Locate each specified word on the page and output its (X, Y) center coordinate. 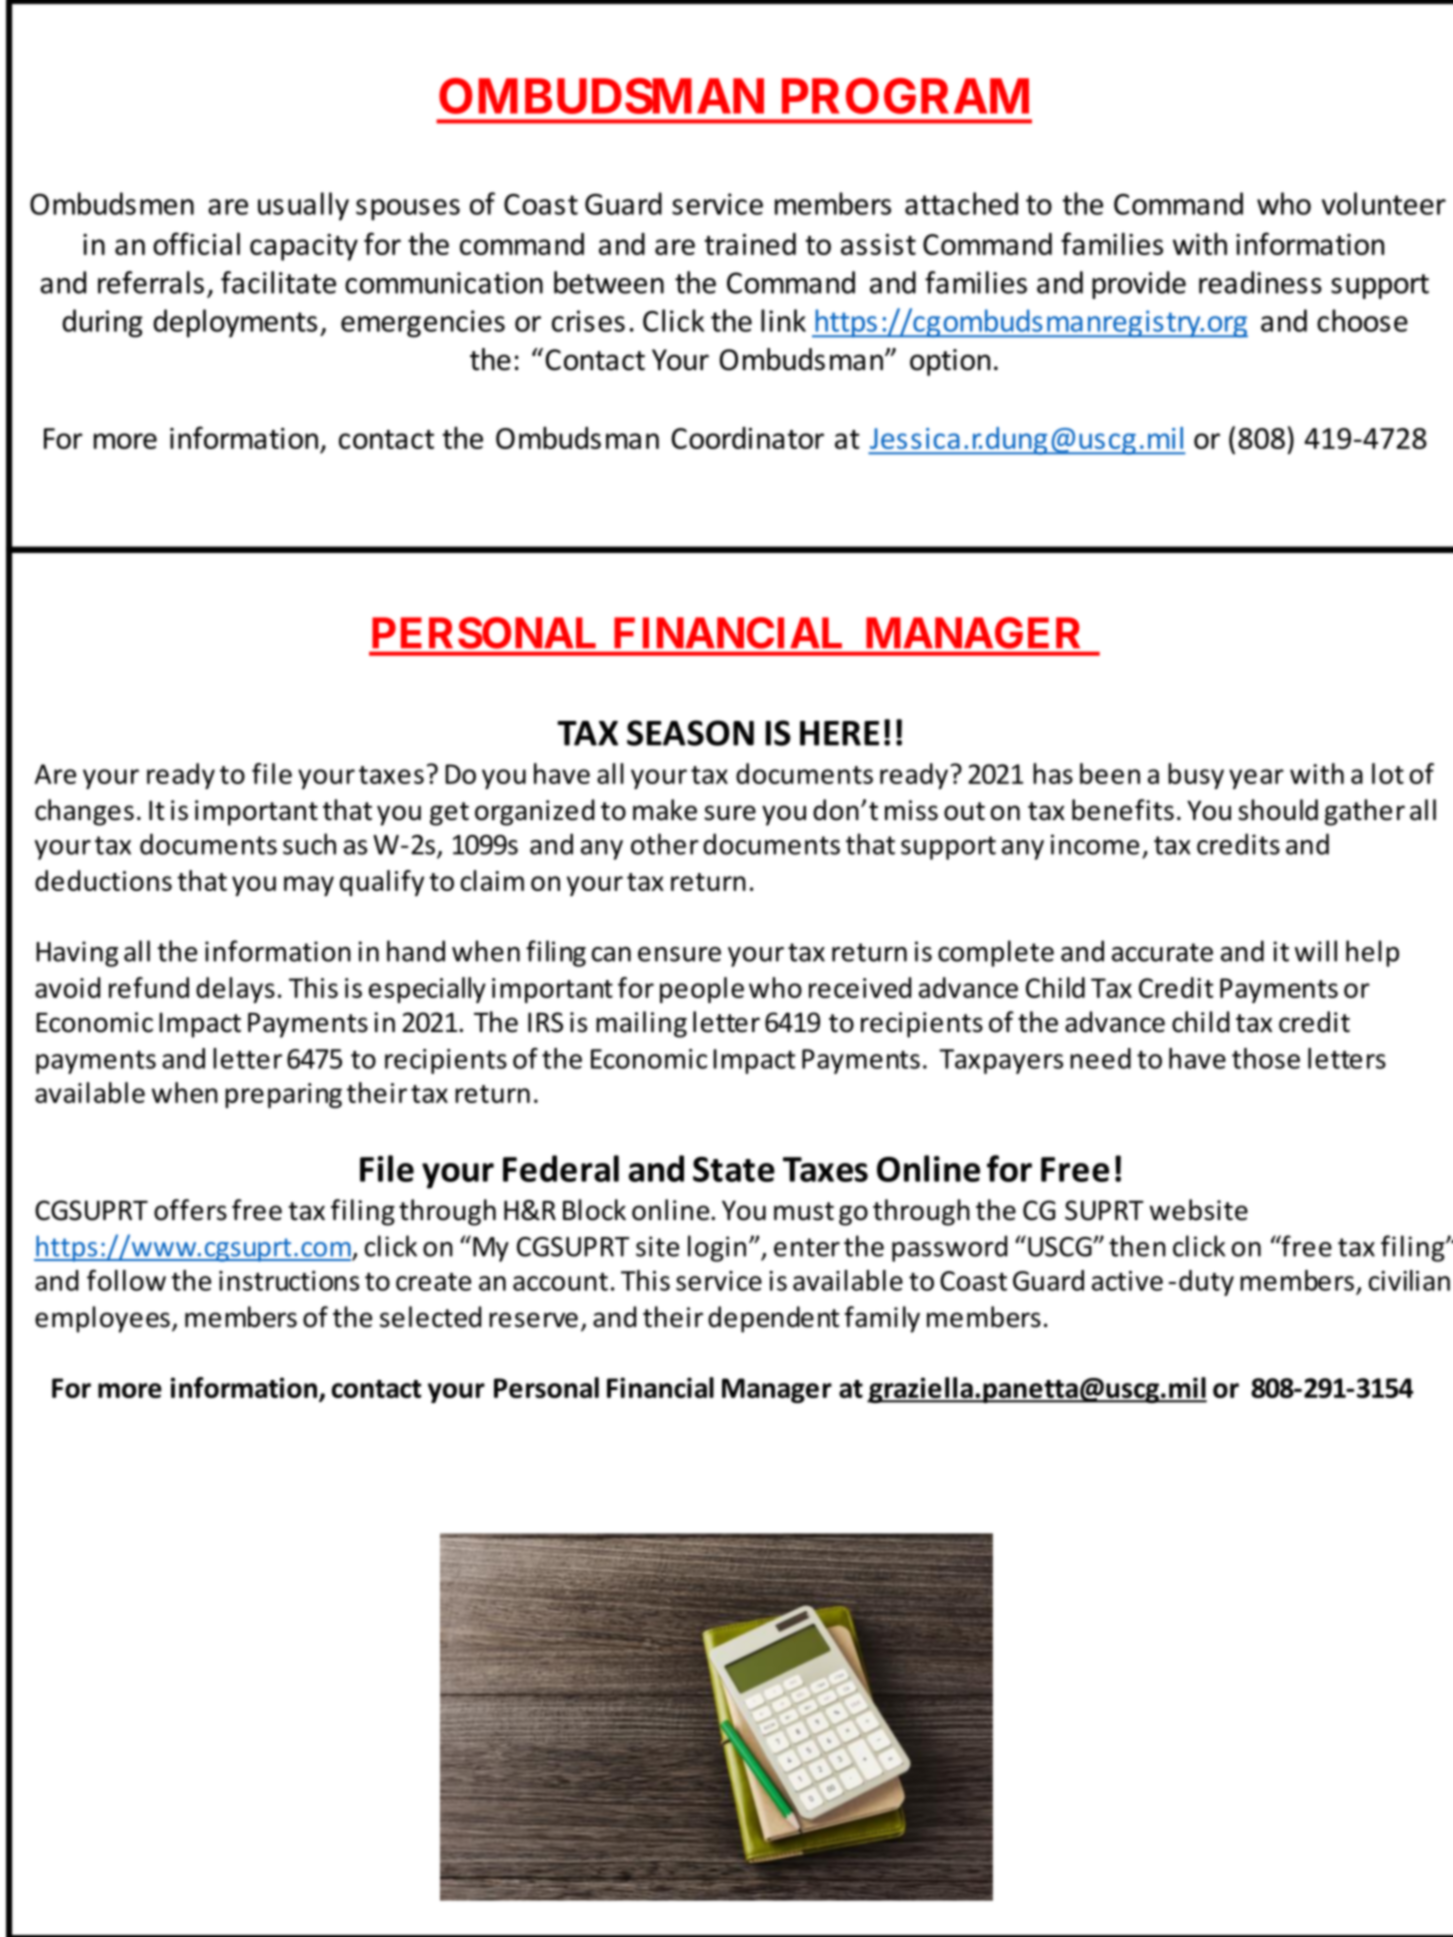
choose (1362, 320)
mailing (641, 1024)
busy (1196, 776)
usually (303, 206)
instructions (289, 1281)
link (783, 320)
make (665, 810)
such (309, 844)
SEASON (690, 733)
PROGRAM (905, 96)
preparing (283, 1095)
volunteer (1384, 203)
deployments (235, 323)
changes (84, 812)
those (1266, 1058)
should (1278, 810)
